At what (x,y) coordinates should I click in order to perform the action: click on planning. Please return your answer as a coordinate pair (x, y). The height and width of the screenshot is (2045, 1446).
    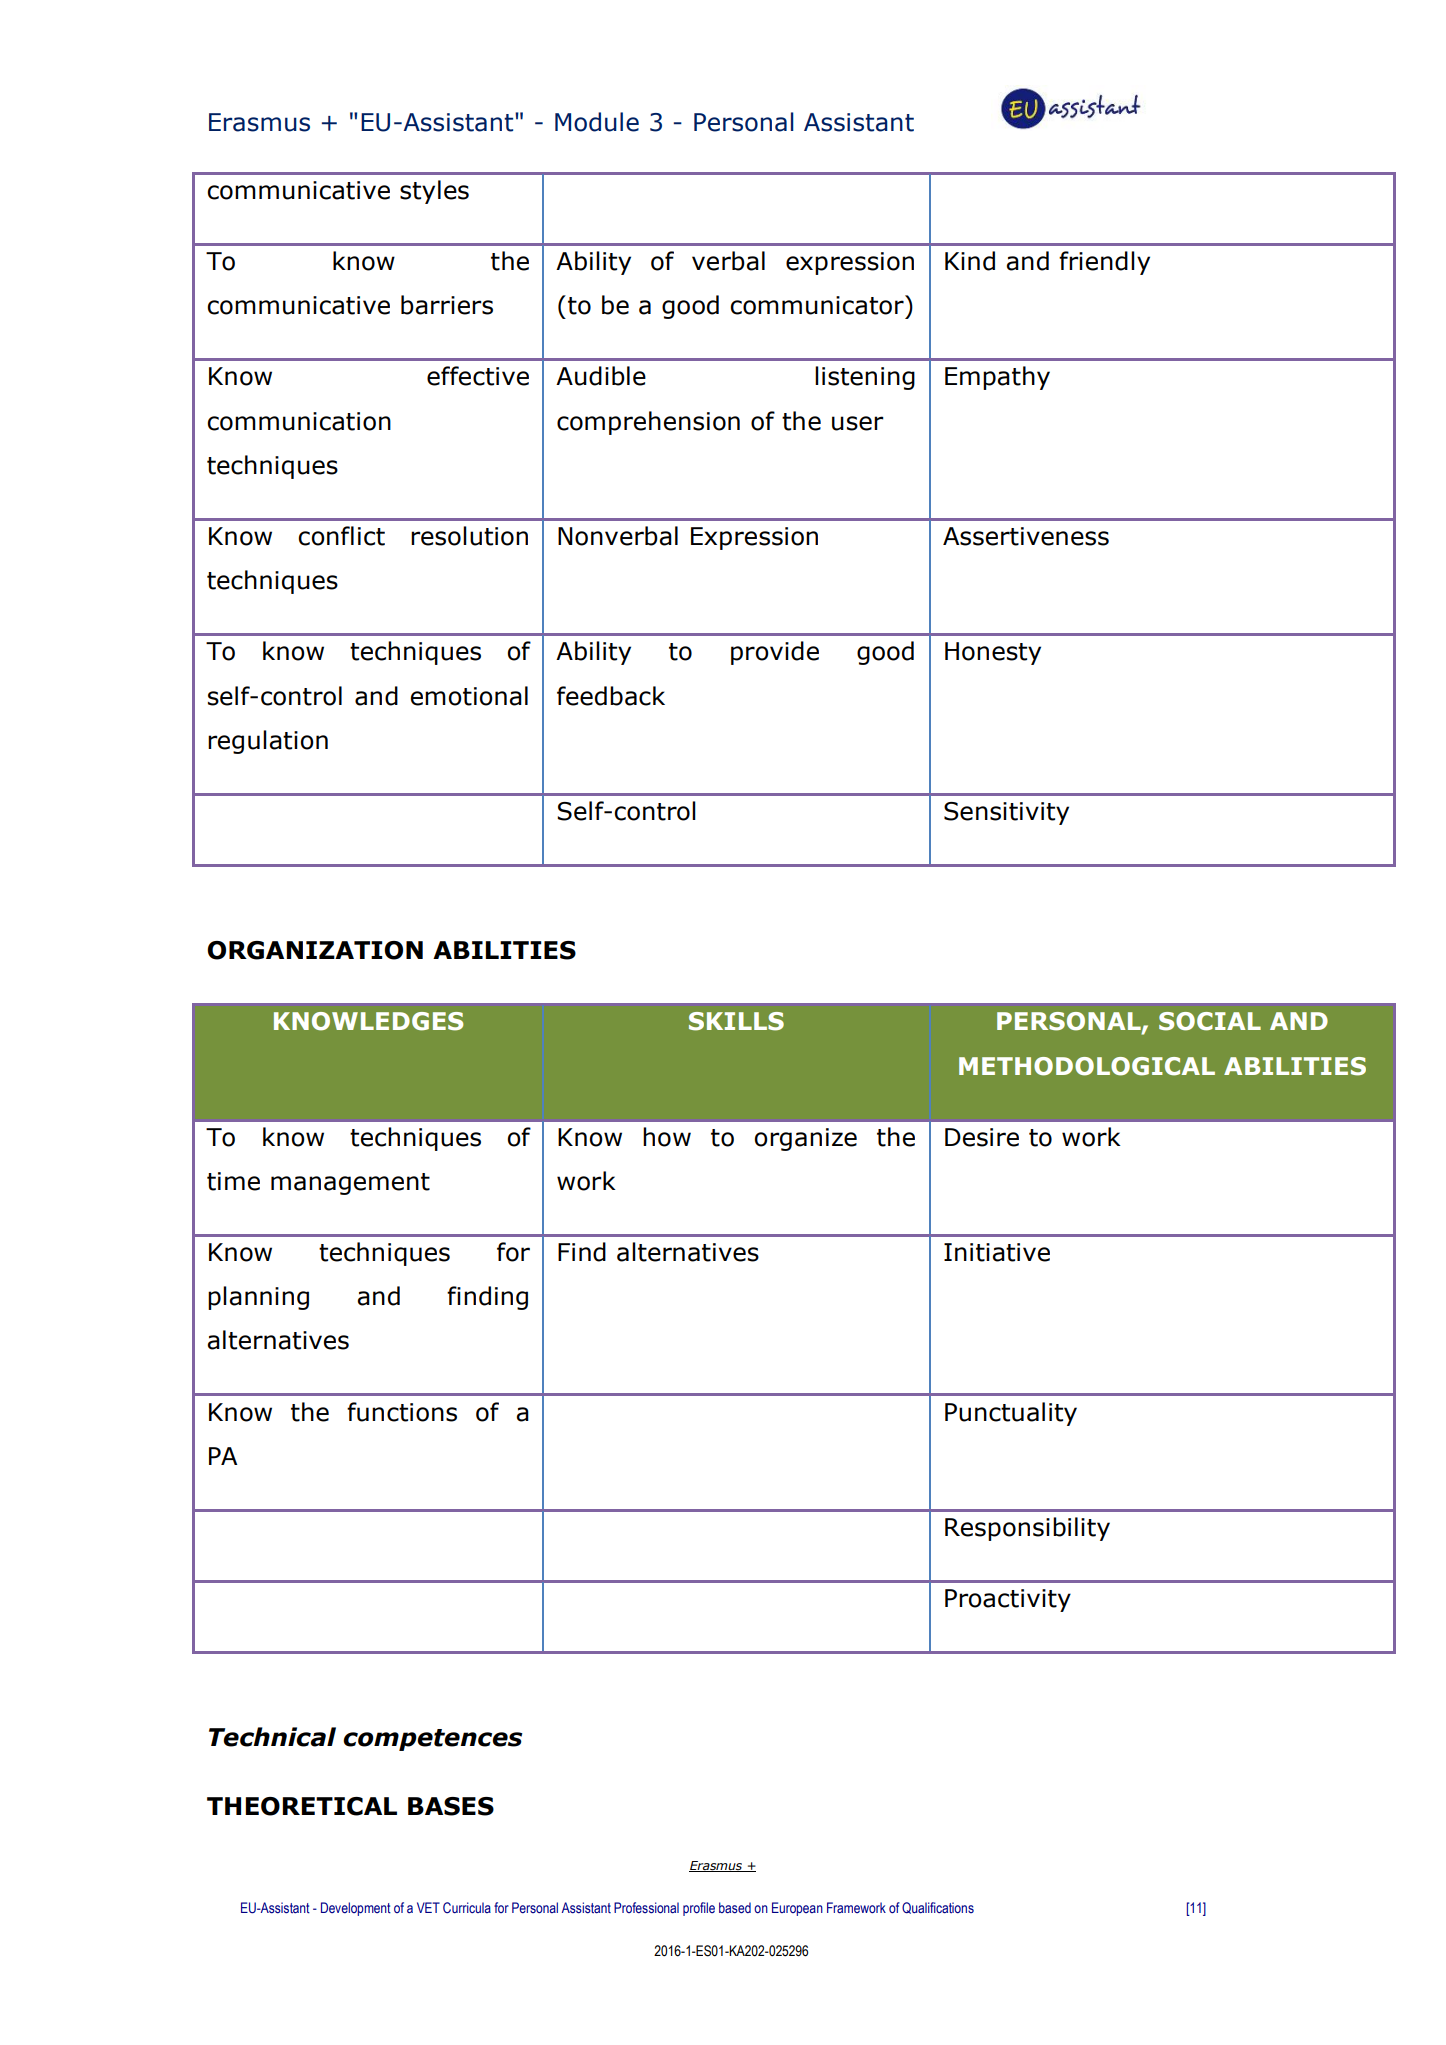
    Looking at the image, I should click on (258, 1298).
